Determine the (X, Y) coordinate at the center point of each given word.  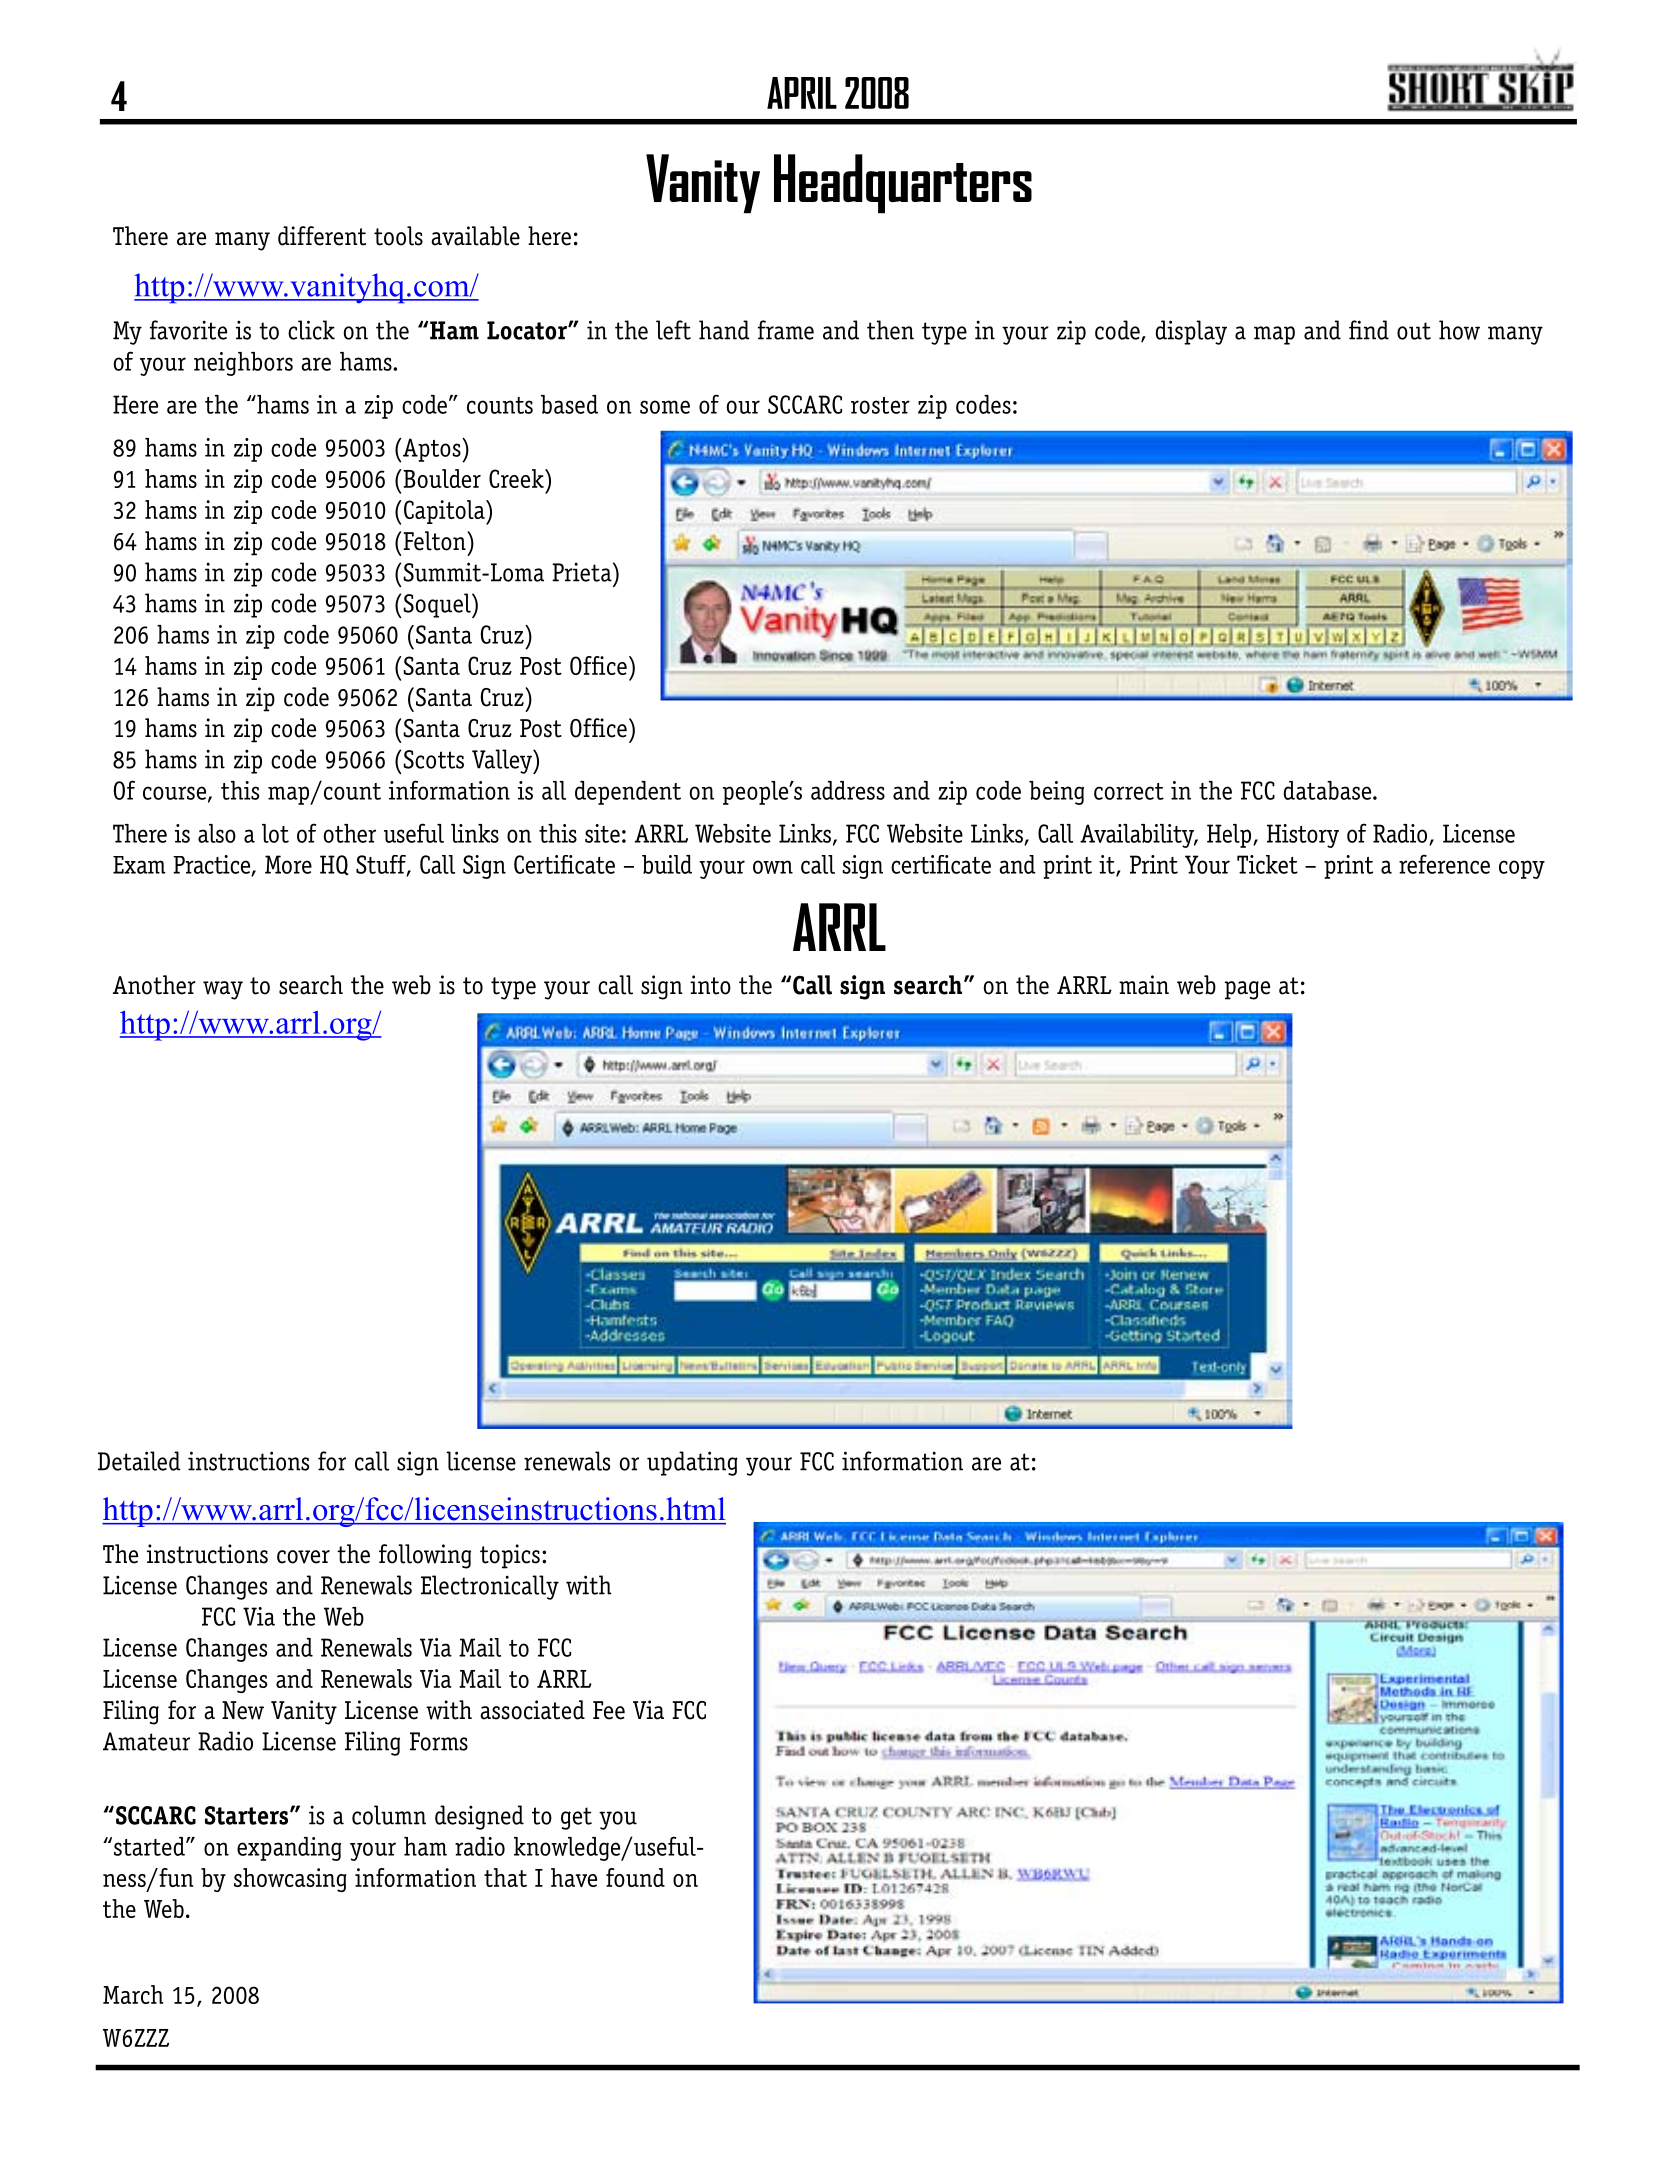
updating (692, 1463)
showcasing (290, 1880)
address (848, 790)
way (223, 990)
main (1144, 985)
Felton (434, 541)
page (1247, 990)
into (710, 985)
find (1369, 330)
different (322, 236)
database (1328, 790)
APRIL (802, 93)
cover (303, 1557)
